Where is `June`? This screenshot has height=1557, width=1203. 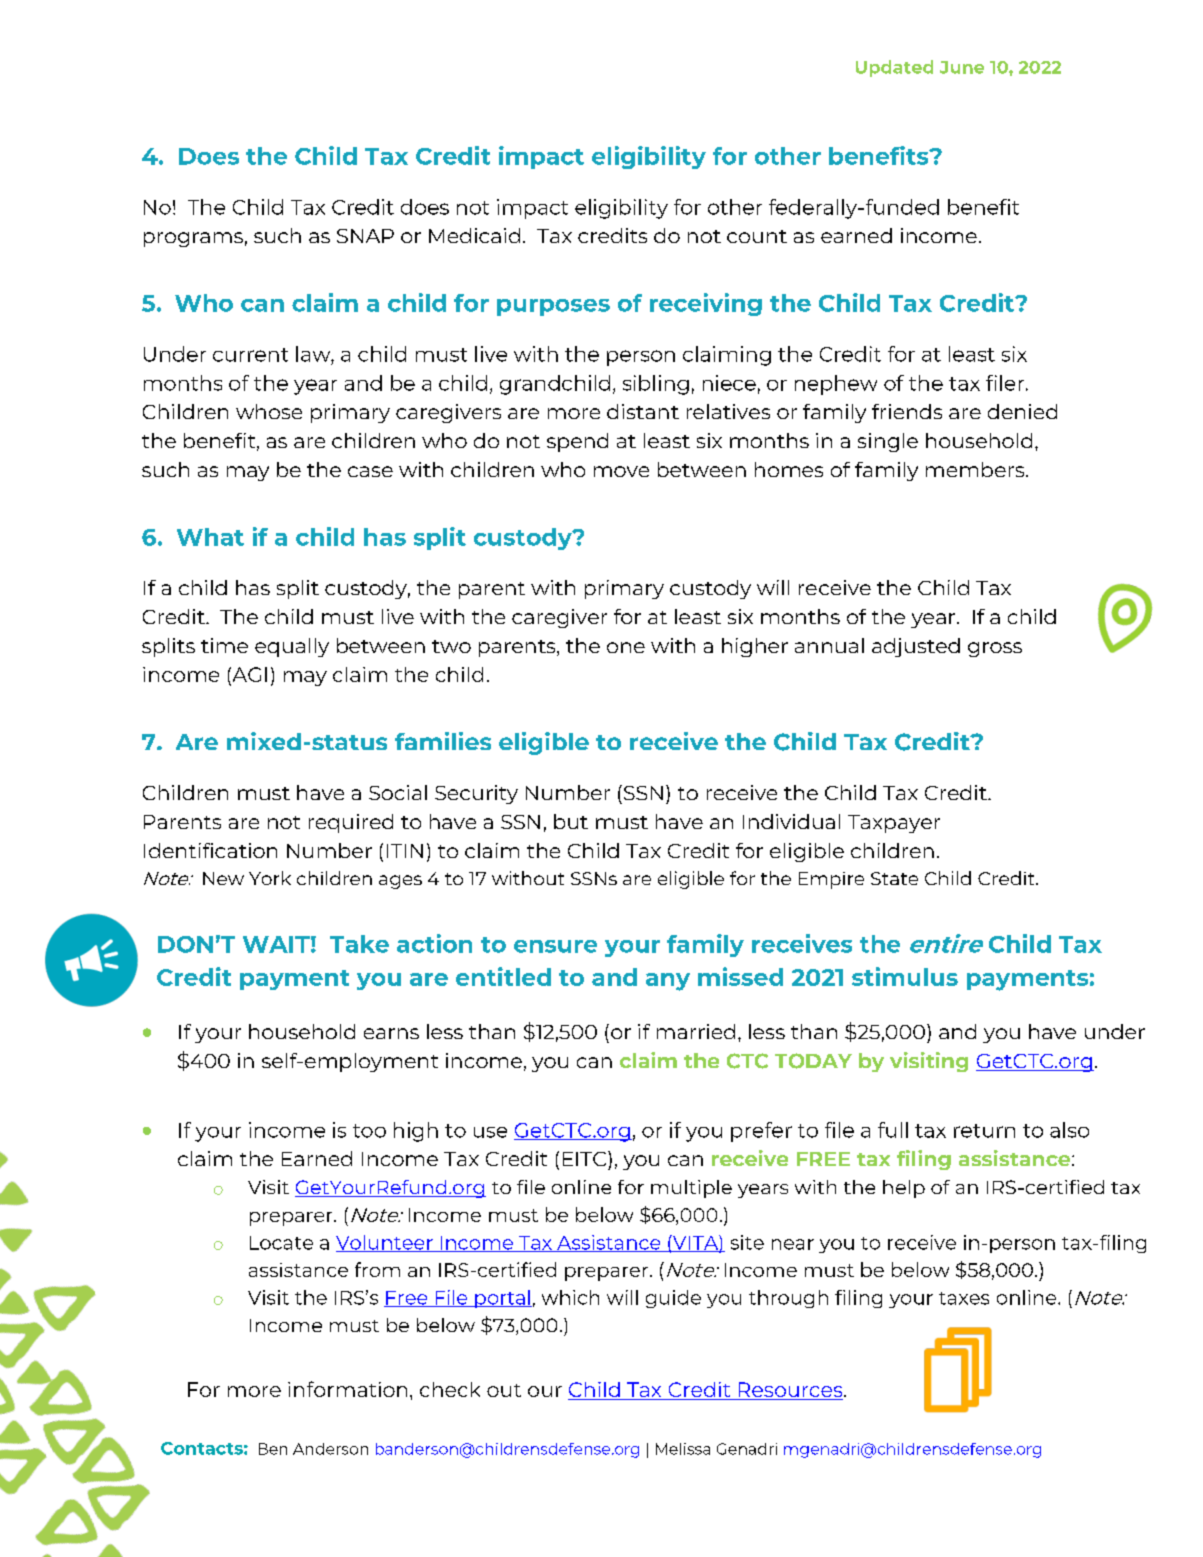
June is located at coordinates (962, 67).
